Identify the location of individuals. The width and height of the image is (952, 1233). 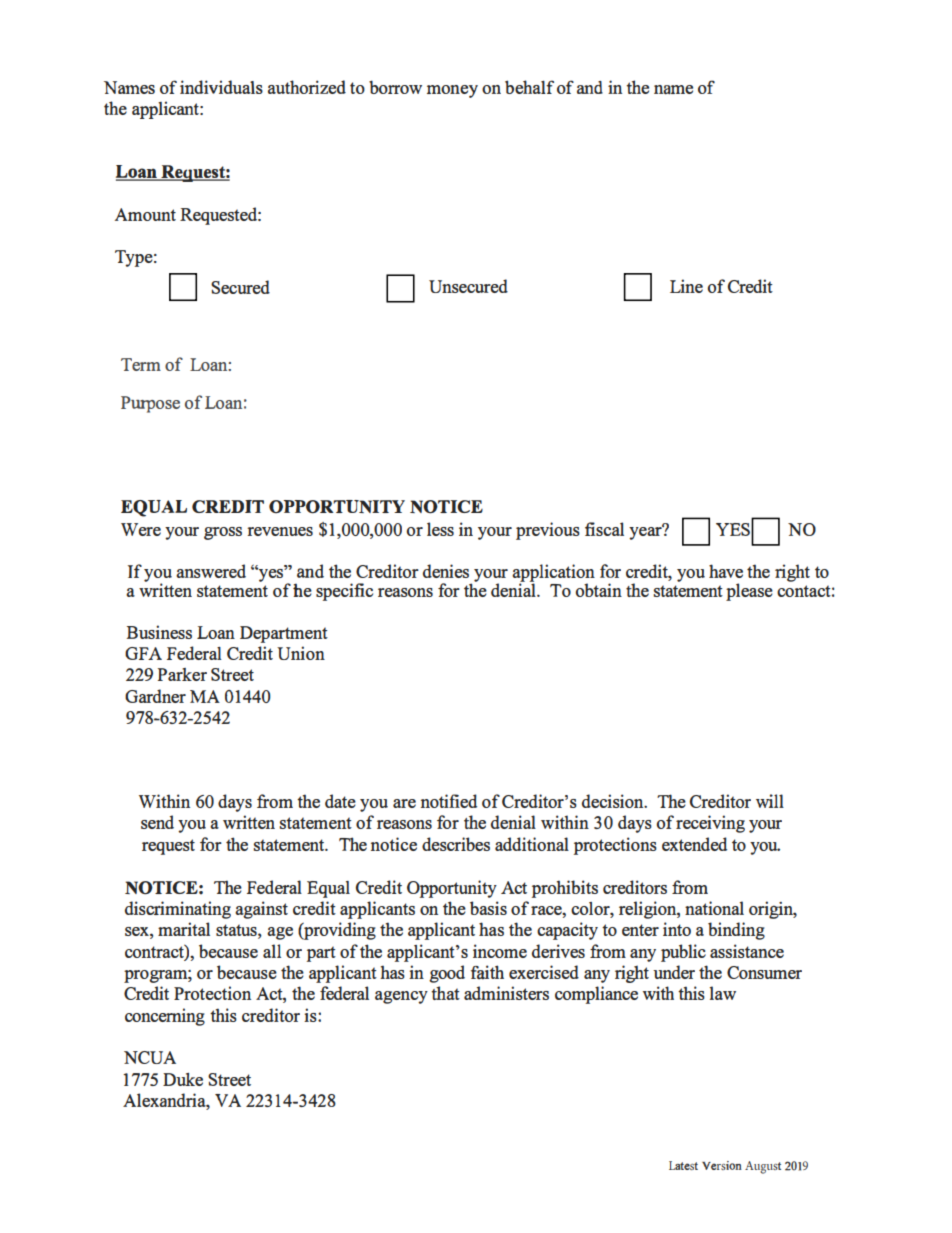
(221, 87).
